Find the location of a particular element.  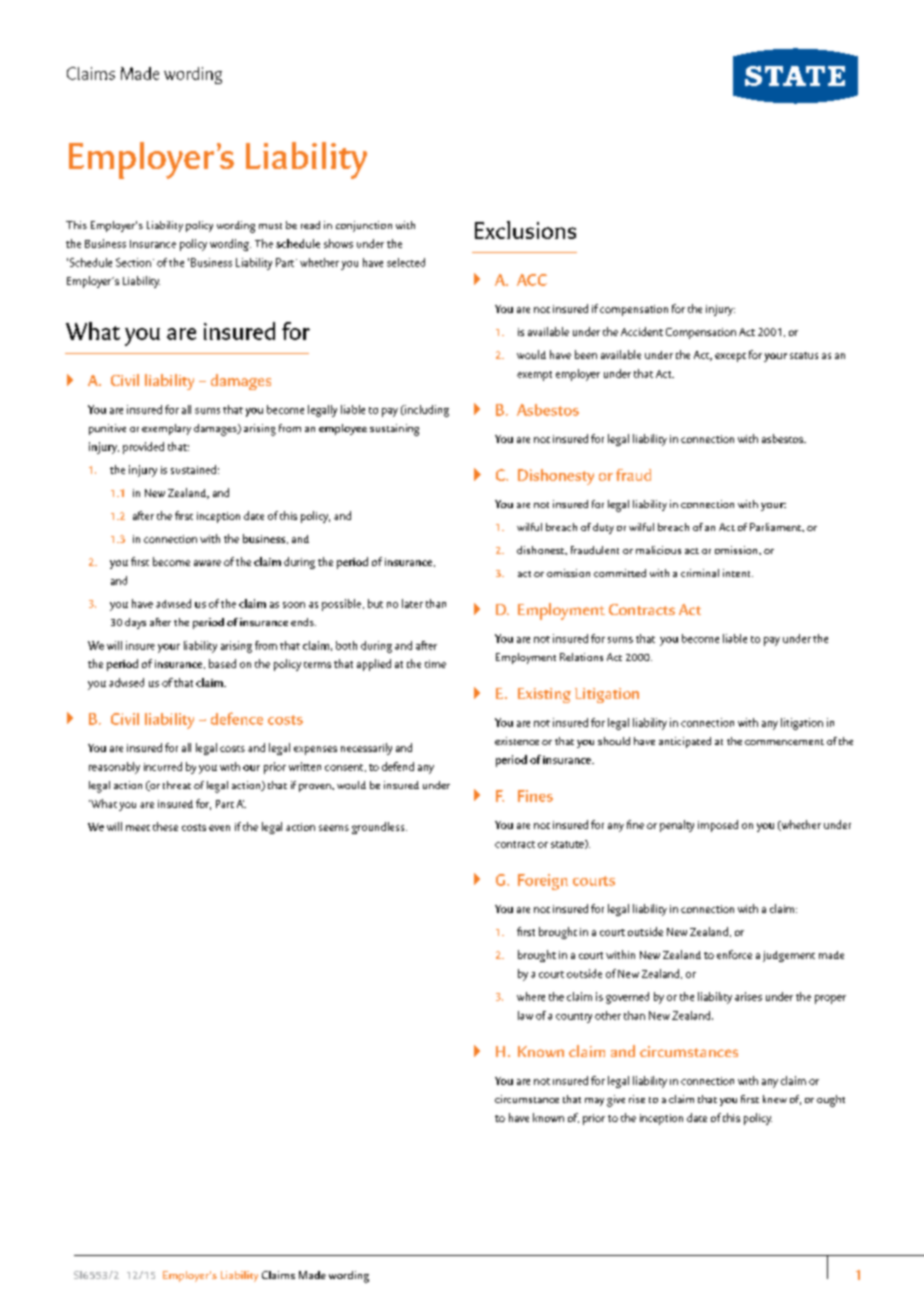

even is located at coordinates (219, 828).
